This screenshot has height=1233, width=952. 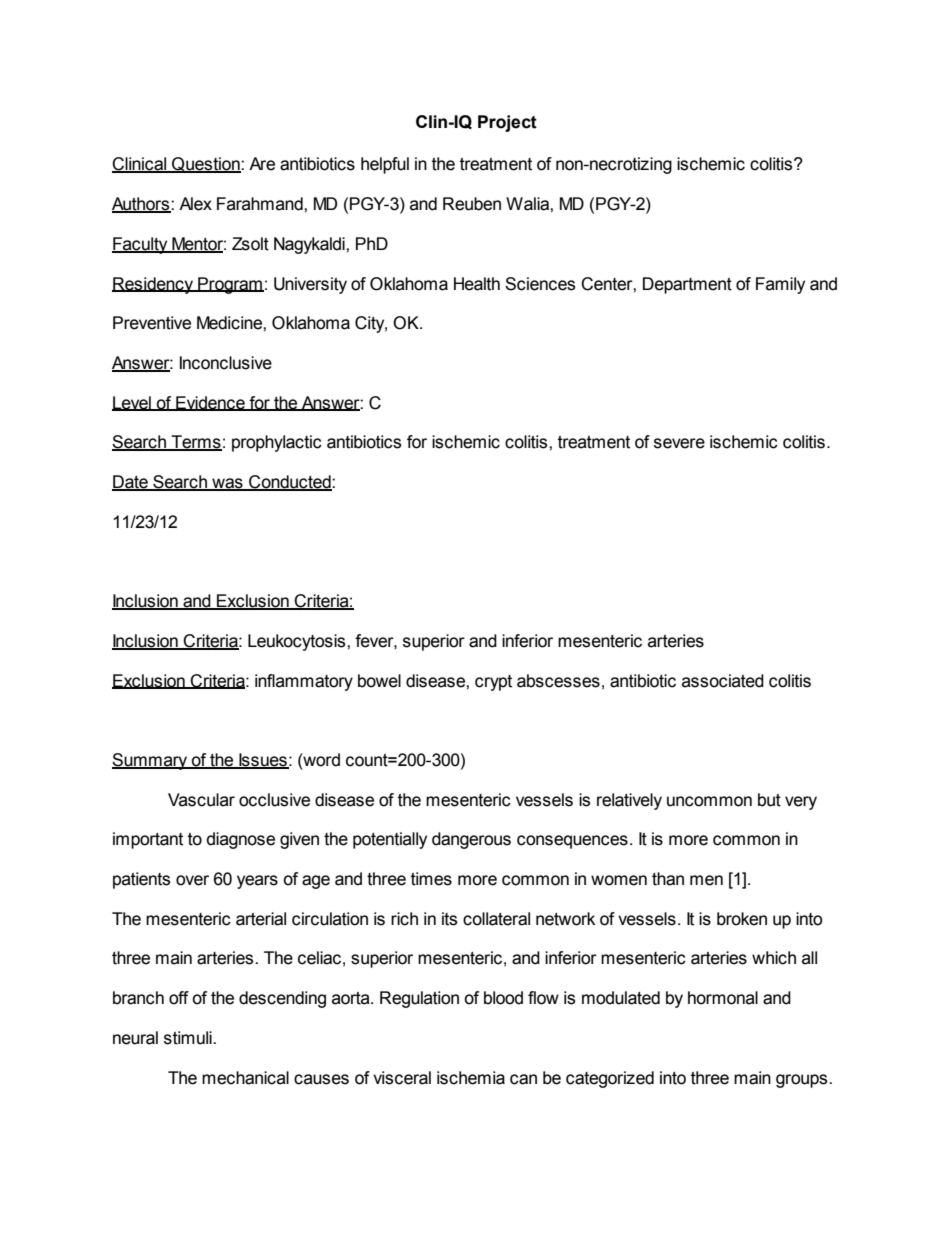 I want to click on Conducted, so click(x=290, y=483).
